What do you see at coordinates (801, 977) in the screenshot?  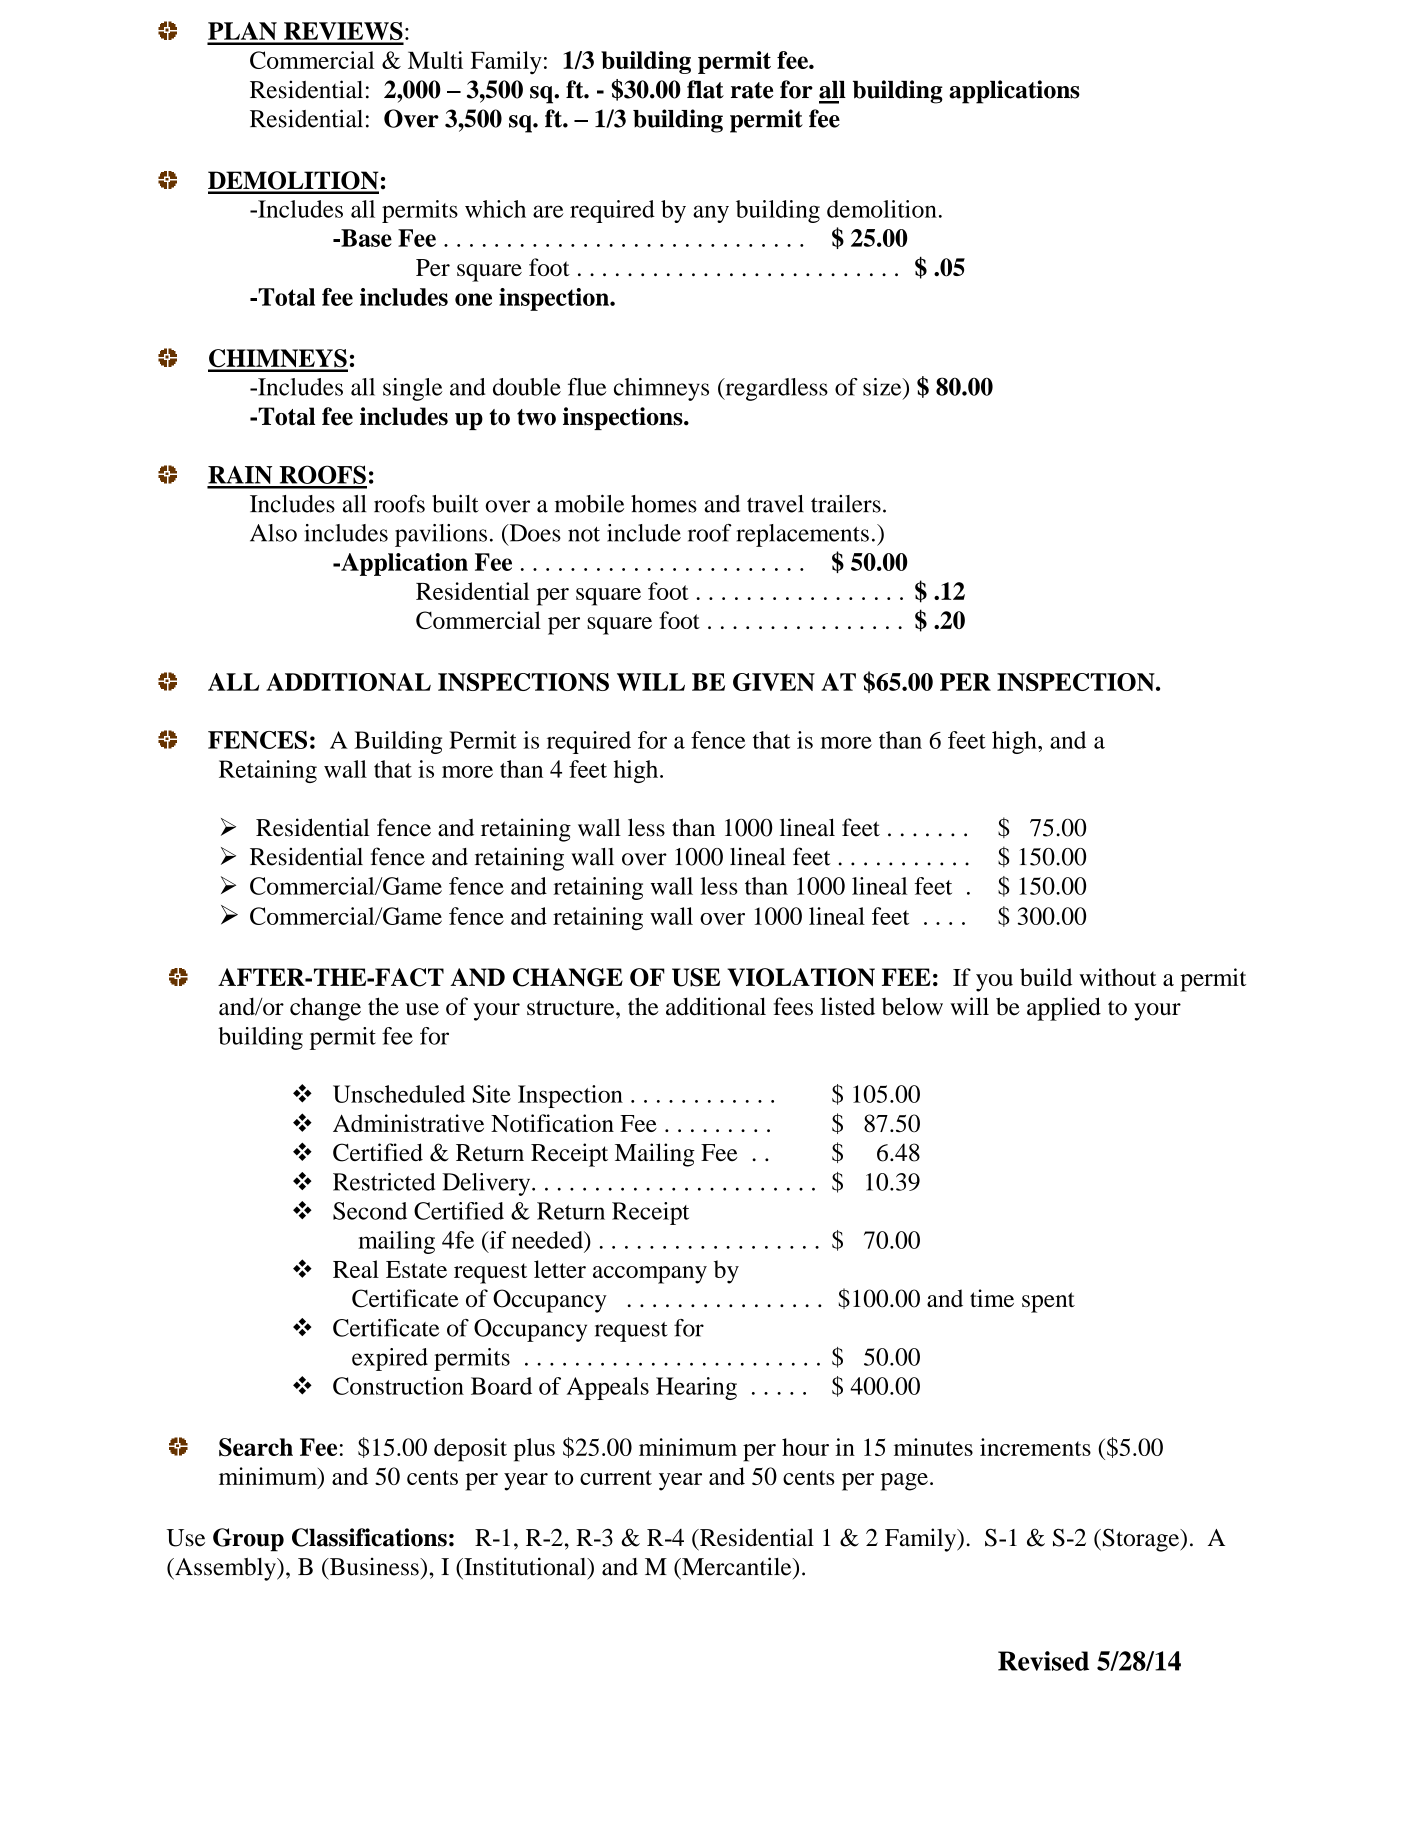 I see `VIOLATION` at bounding box center [801, 977].
